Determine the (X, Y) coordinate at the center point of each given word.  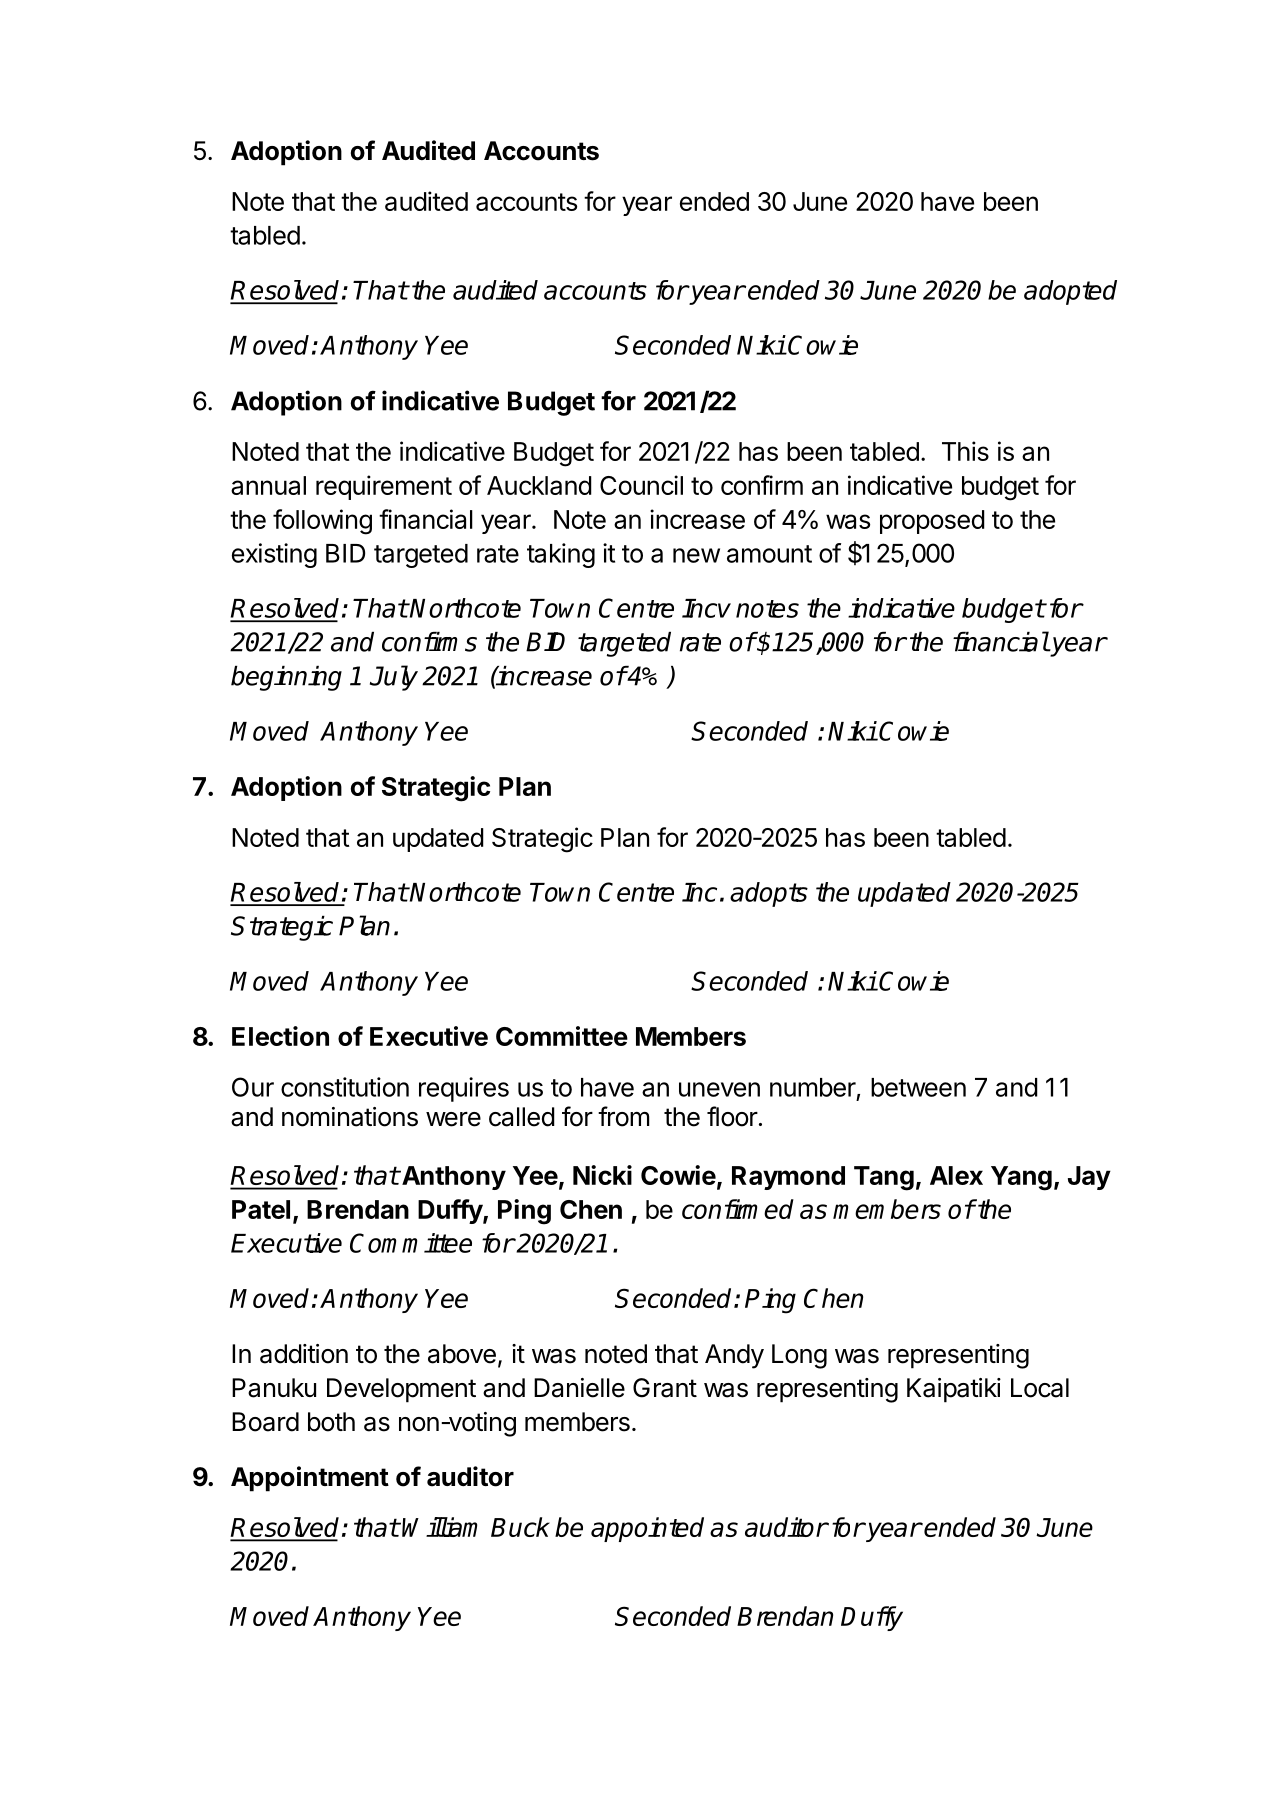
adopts (769, 894)
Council (641, 485)
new (696, 555)
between (918, 1087)
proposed (932, 522)
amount (769, 554)
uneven (719, 1089)
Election (280, 1036)
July (394, 678)
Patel (261, 1209)
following (322, 522)
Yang (1021, 1178)
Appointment (310, 1479)
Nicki (602, 1175)
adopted (1070, 292)
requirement (384, 487)
